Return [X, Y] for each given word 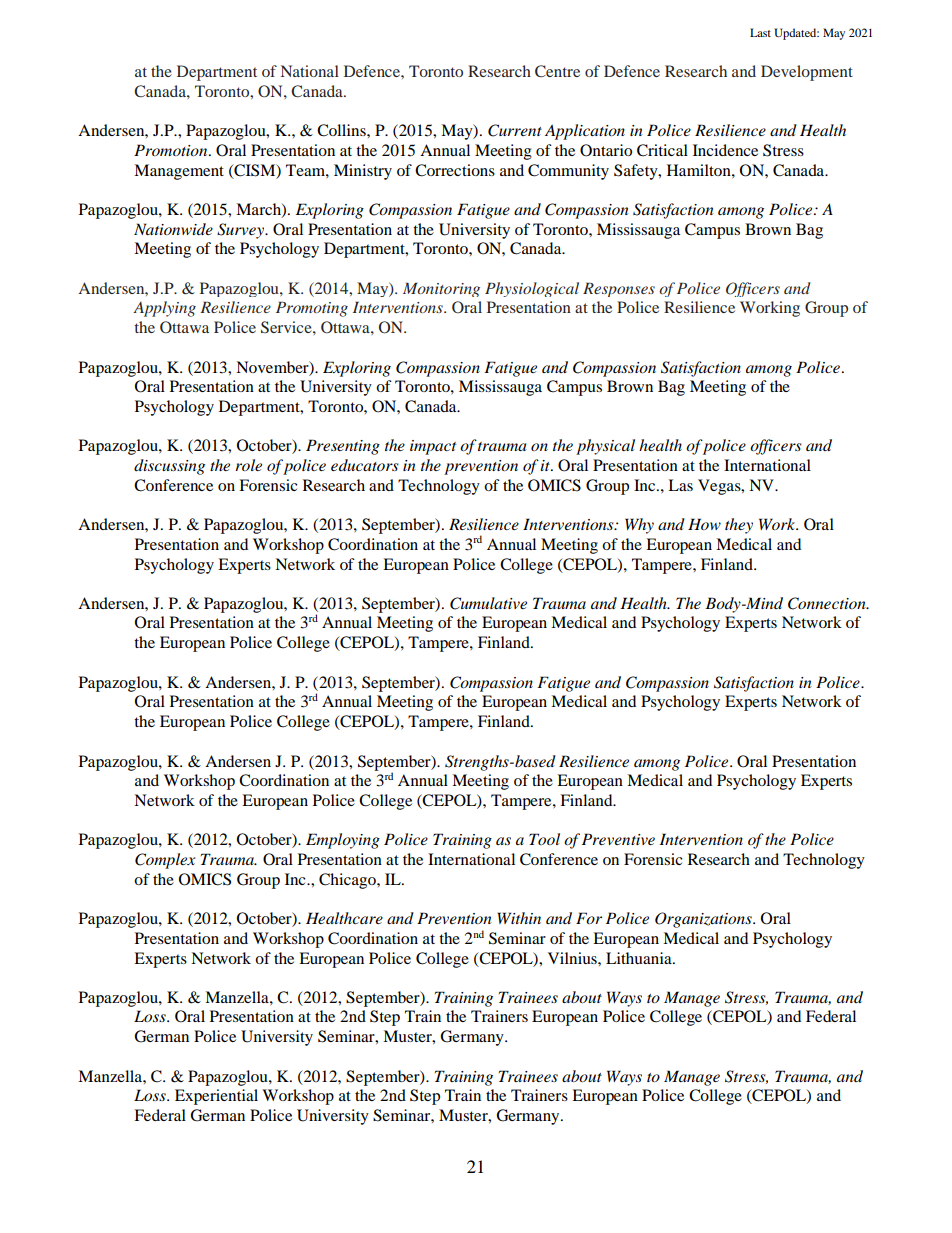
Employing [343, 841]
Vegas [720, 487]
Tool [544, 839]
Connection [828, 603]
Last [760, 32]
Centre [557, 71]
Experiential [216, 1097]
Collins [342, 130]
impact [433, 447]
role [248, 465]
